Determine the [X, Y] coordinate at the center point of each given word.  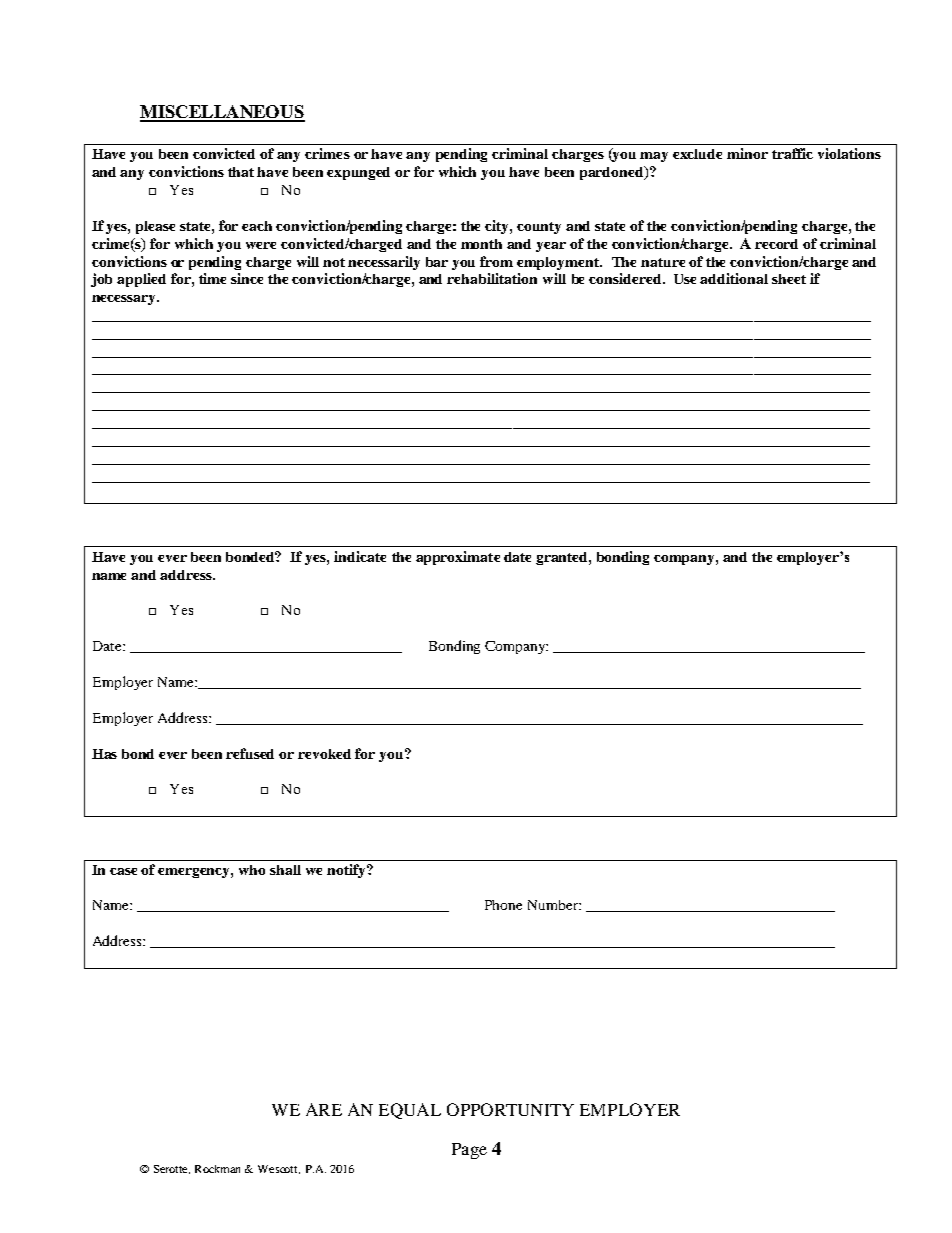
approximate [458, 558]
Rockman [217, 1169]
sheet [789, 279]
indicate [360, 556]
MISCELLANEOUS [222, 113]
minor [747, 153]
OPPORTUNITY [510, 1109]
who [252, 870]
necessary [125, 300]
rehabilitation [492, 278]
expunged [358, 173]
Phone [503, 905]
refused [250, 753]
